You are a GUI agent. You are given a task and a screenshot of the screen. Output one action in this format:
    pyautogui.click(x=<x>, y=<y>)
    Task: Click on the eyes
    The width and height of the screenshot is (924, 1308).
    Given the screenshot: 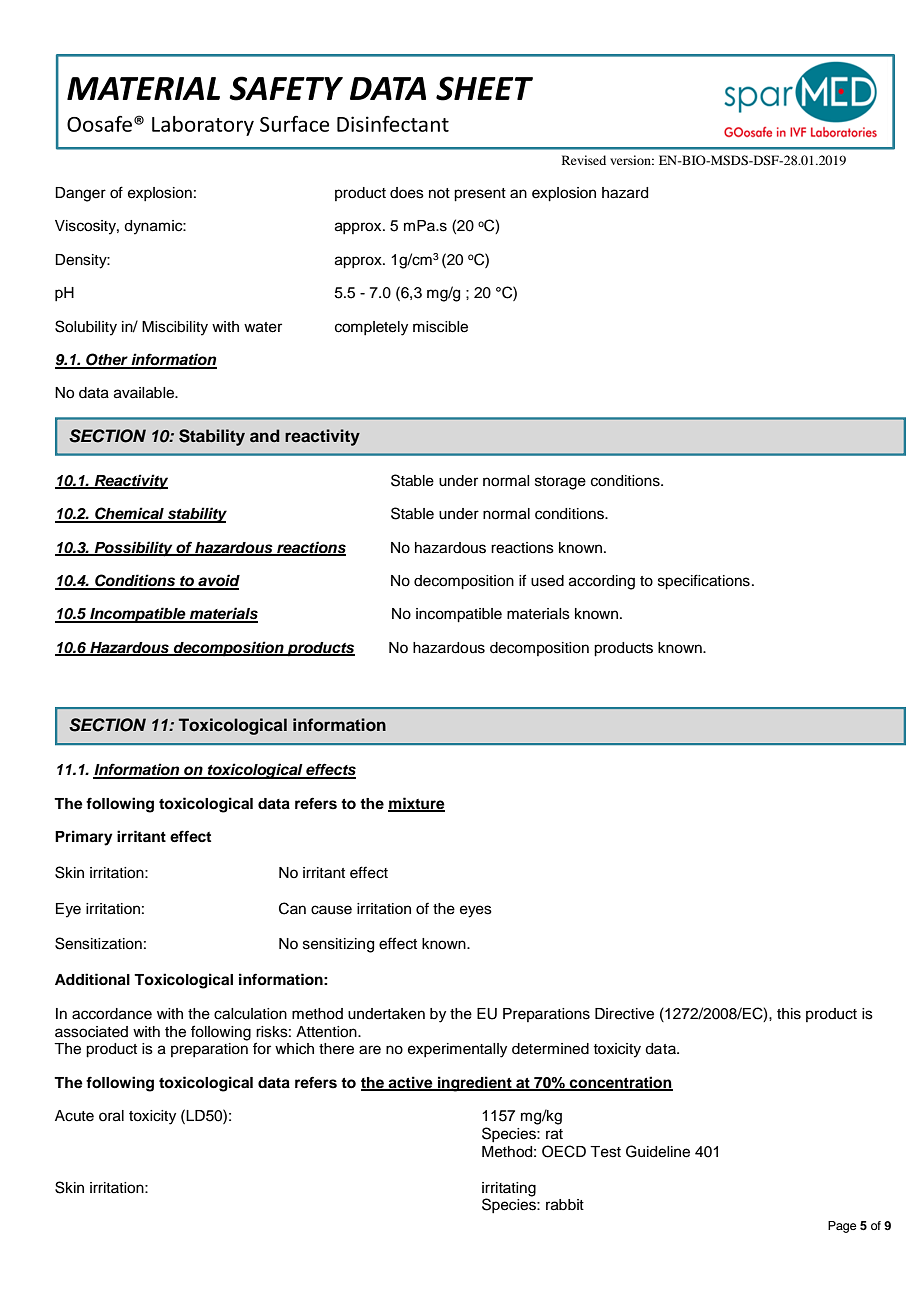 What is the action you would take?
    pyautogui.click(x=476, y=911)
